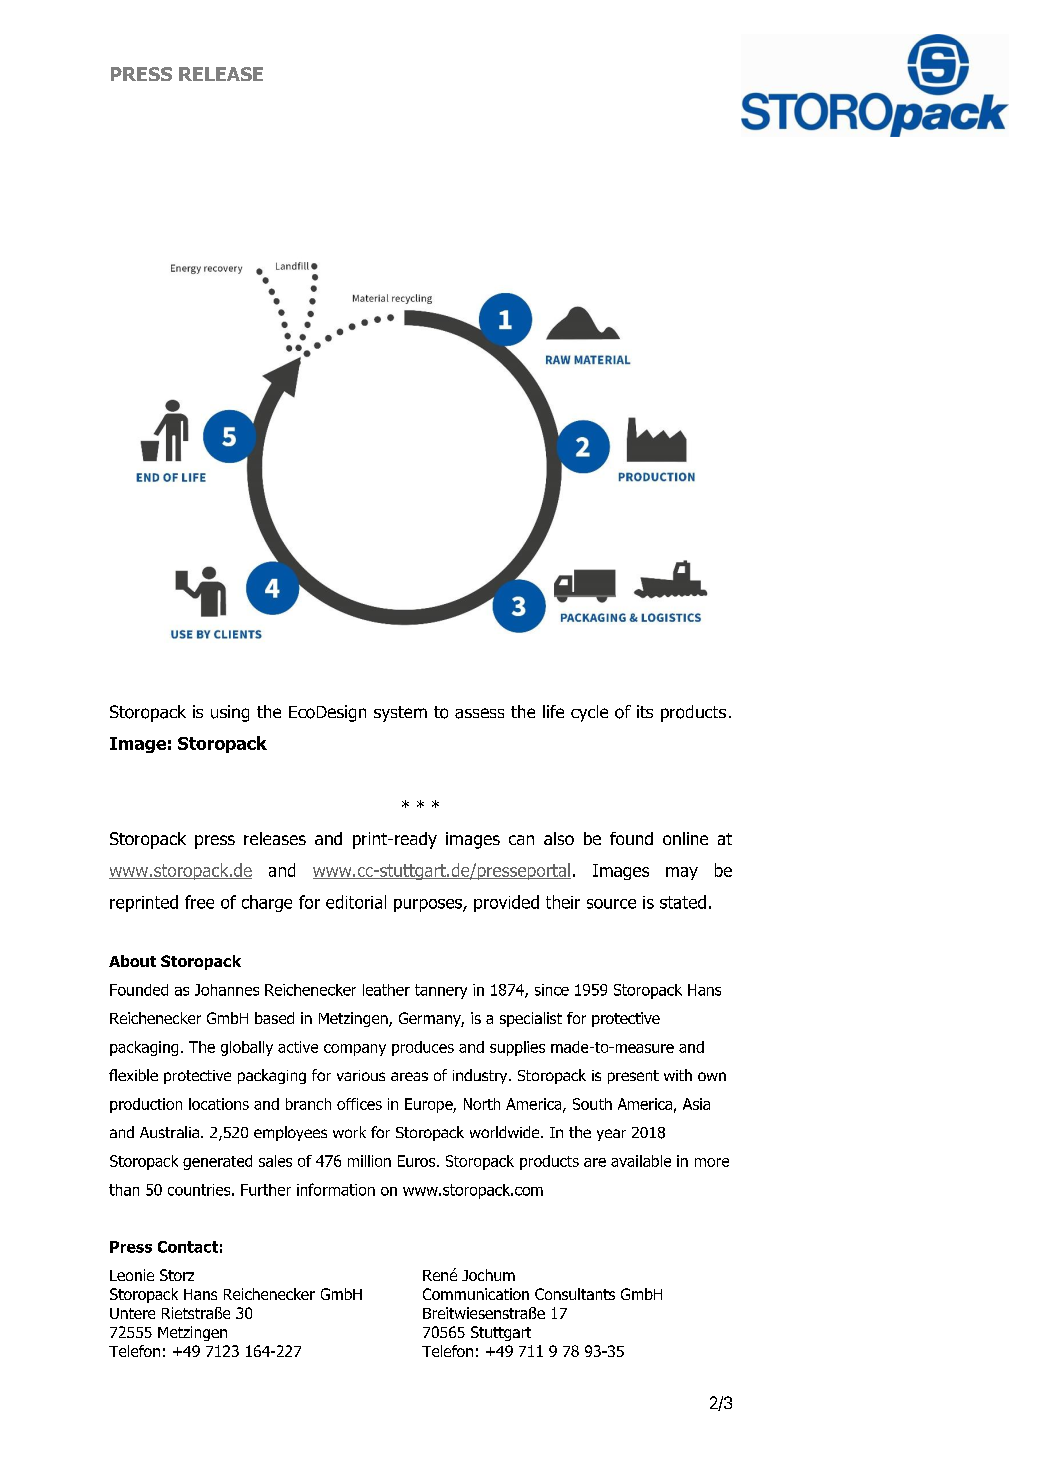  I want to click on system, so click(400, 714).
